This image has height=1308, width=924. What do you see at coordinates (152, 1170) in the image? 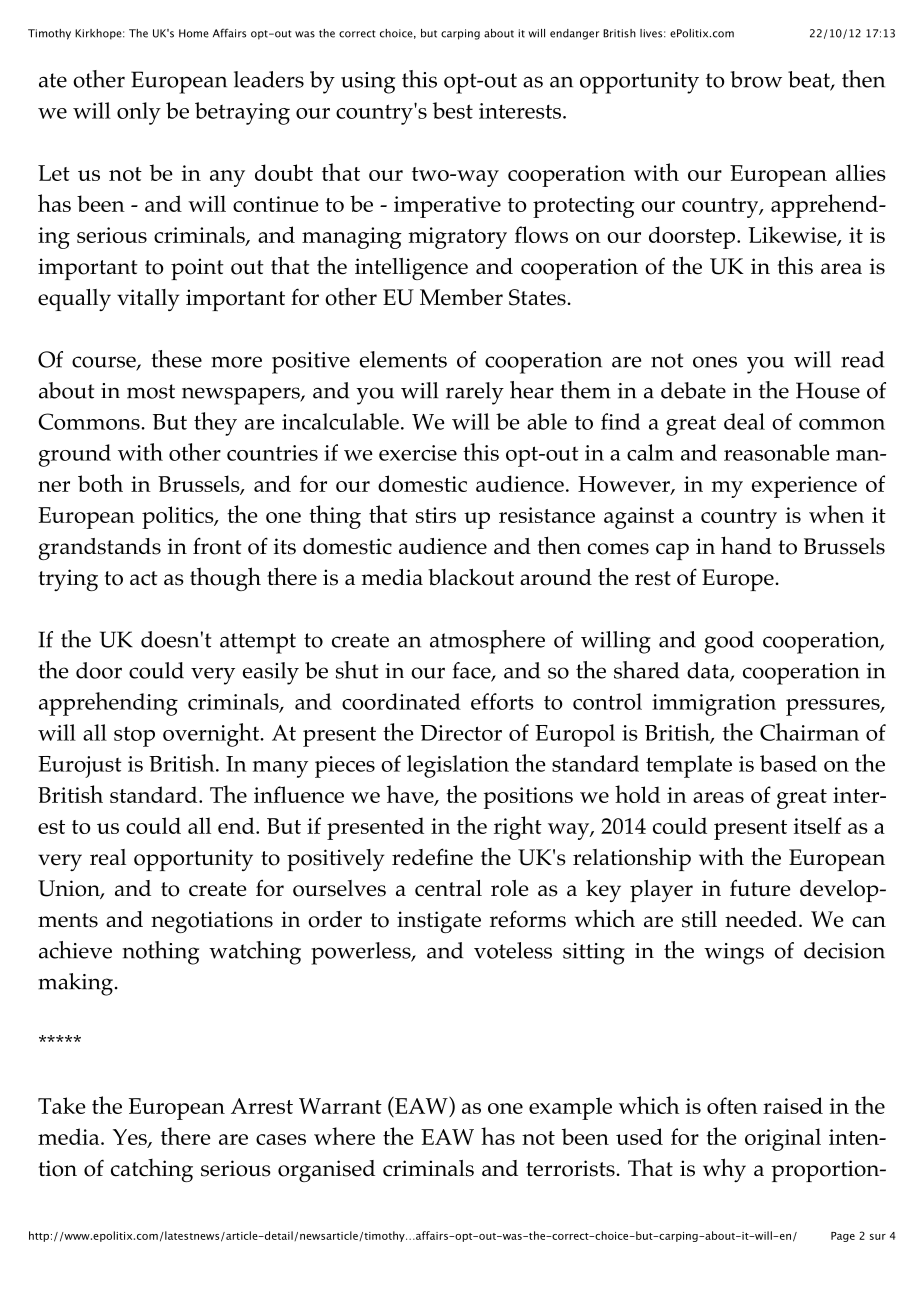
I see `catching` at bounding box center [152, 1170].
